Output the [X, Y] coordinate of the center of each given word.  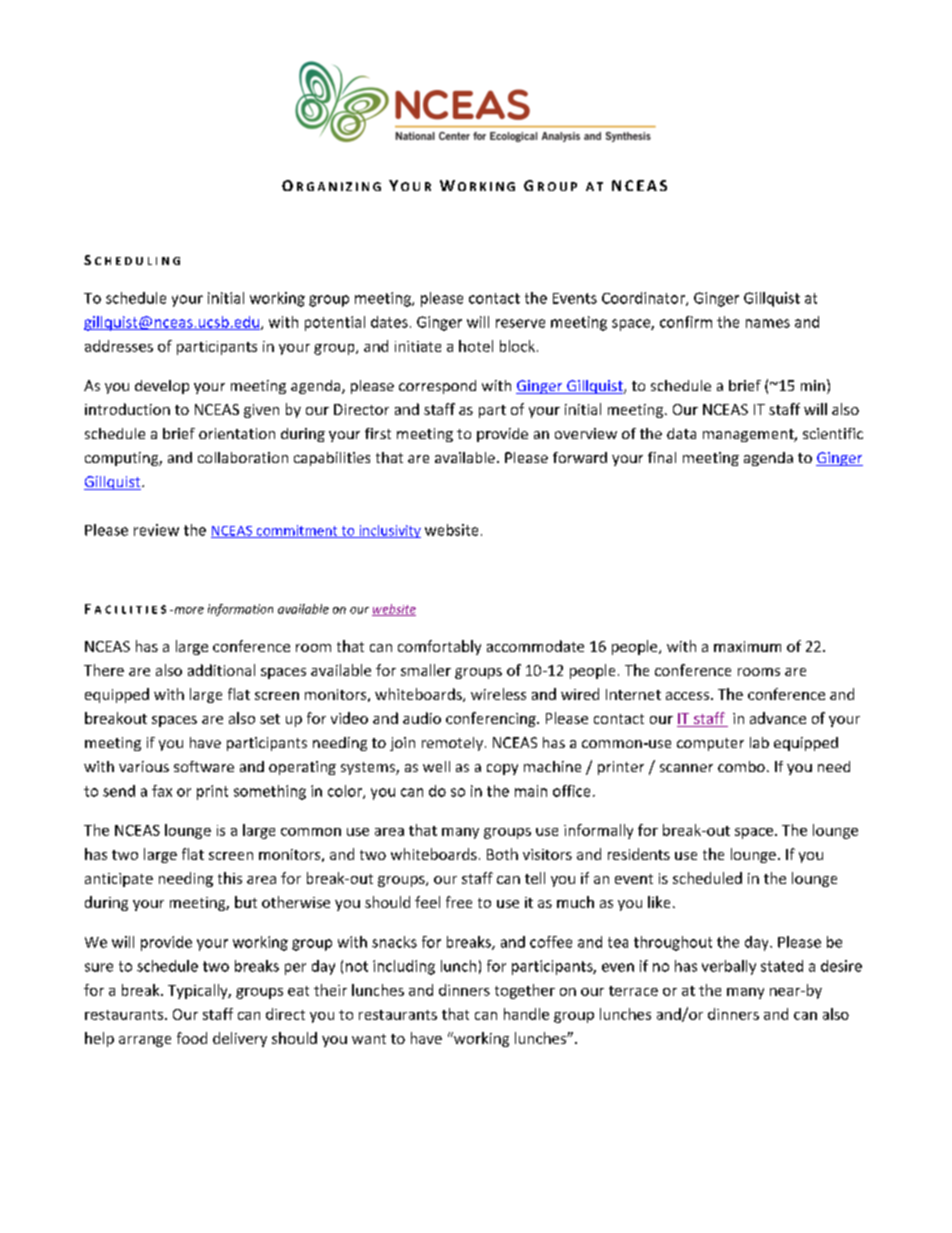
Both [502, 854]
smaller [426, 670]
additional [221, 670]
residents [639, 854]
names [768, 323]
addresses [119, 346]
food [192, 1038]
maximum [747, 646]
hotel [476, 346]
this [230, 878]
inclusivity [389, 531]
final [662, 457]
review [156, 530]
